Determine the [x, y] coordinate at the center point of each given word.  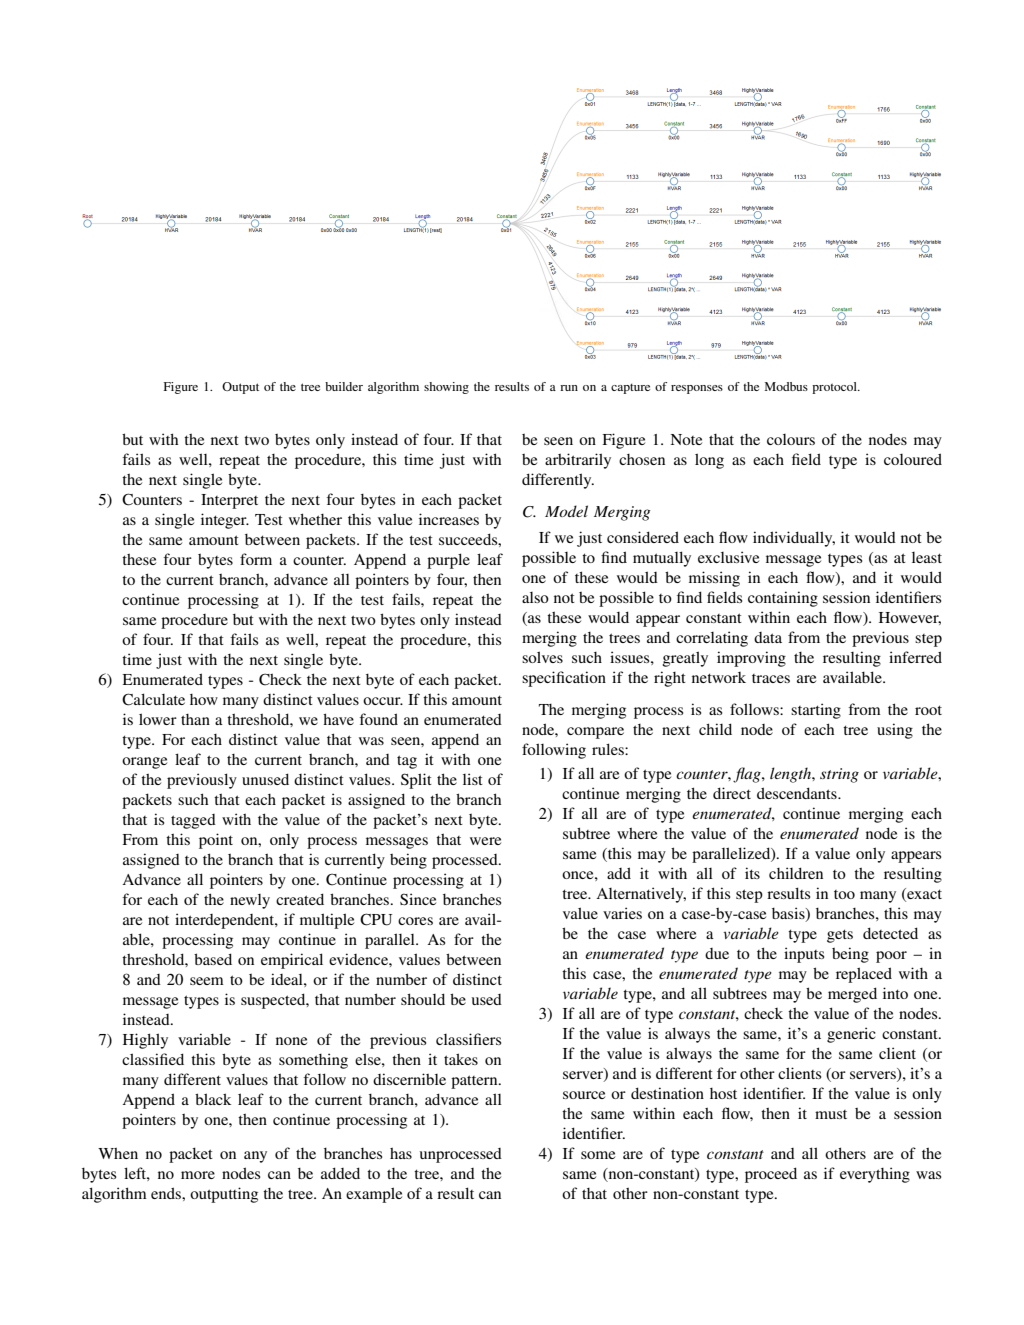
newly [250, 901]
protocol [835, 388]
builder [344, 386]
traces [771, 678]
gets [840, 936]
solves [542, 657]
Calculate [153, 699]
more [198, 1175]
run [569, 388]
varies [622, 913]
